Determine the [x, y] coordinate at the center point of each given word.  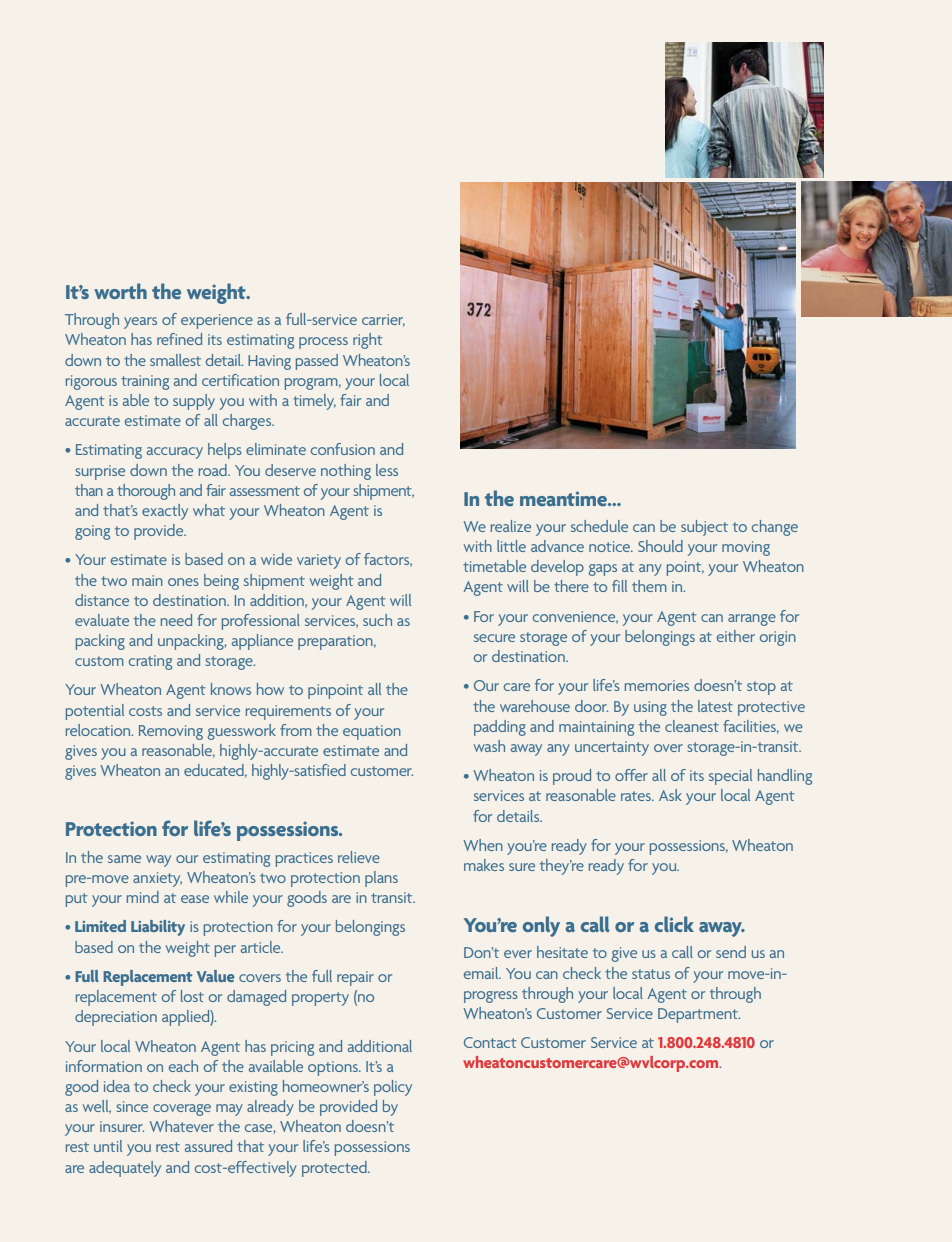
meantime [564, 498]
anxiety [157, 879]
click [674, 924]
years [140, 323]
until [108, 1146]
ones [183, 582]
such [377, 620]
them [649, 586]
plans [381, 879]
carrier [383, 320]
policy [393, 1088]
